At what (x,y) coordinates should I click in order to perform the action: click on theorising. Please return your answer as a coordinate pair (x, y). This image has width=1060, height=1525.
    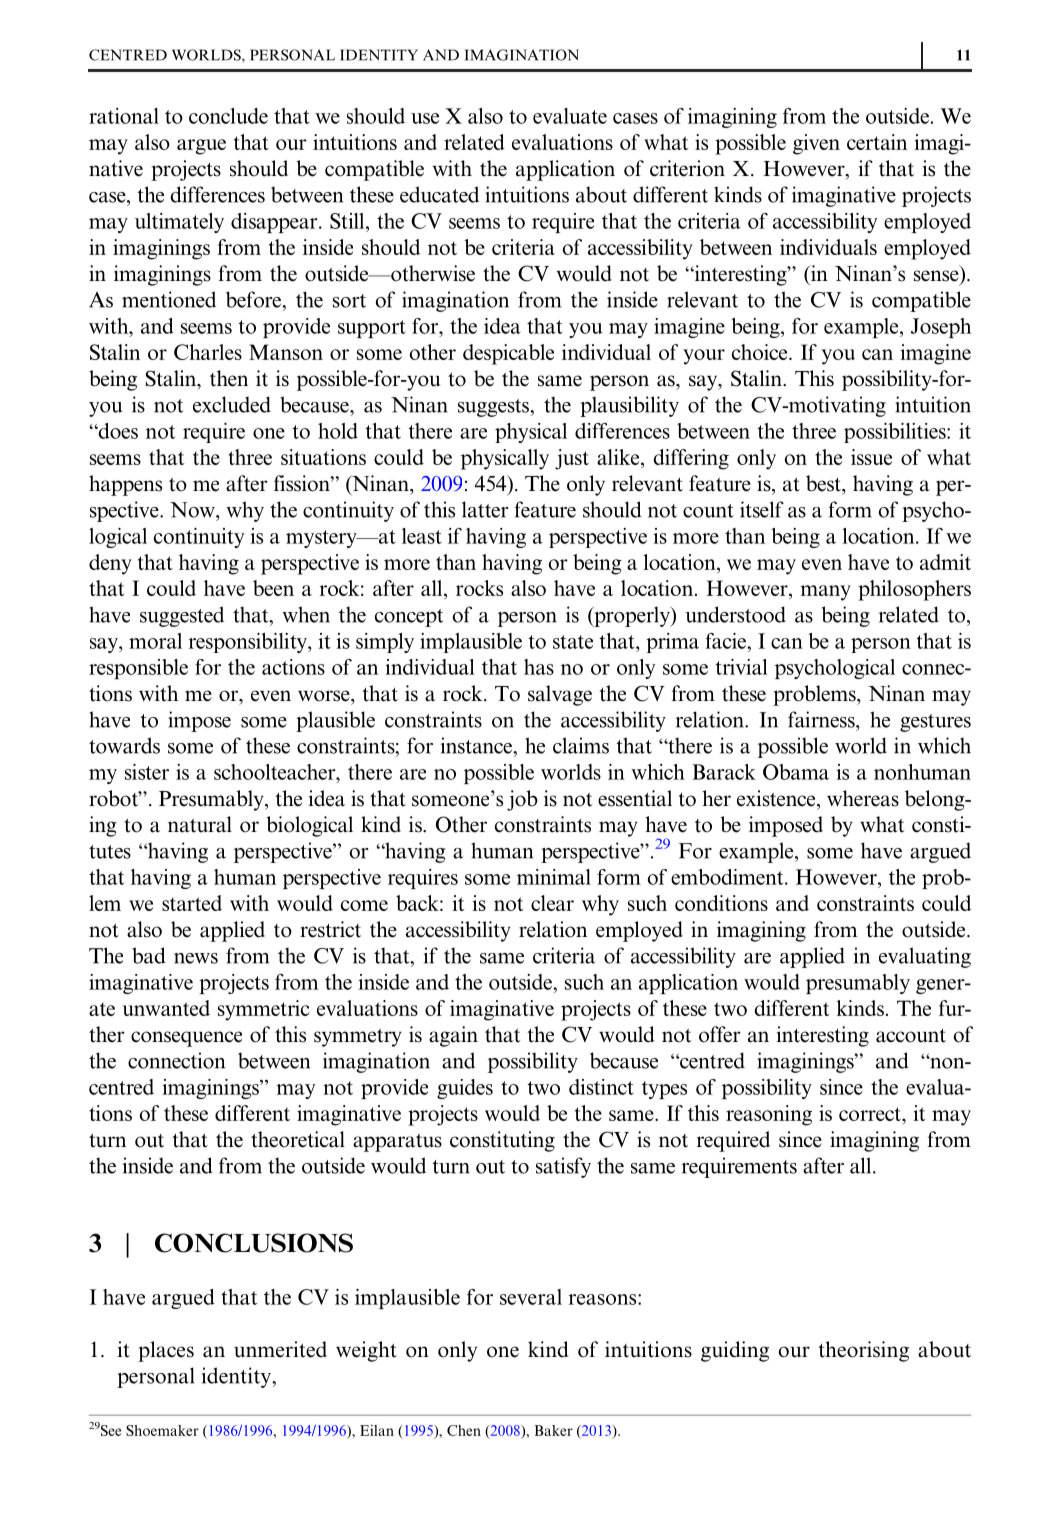
    Looking at the image, I should click on (864, 1351).
